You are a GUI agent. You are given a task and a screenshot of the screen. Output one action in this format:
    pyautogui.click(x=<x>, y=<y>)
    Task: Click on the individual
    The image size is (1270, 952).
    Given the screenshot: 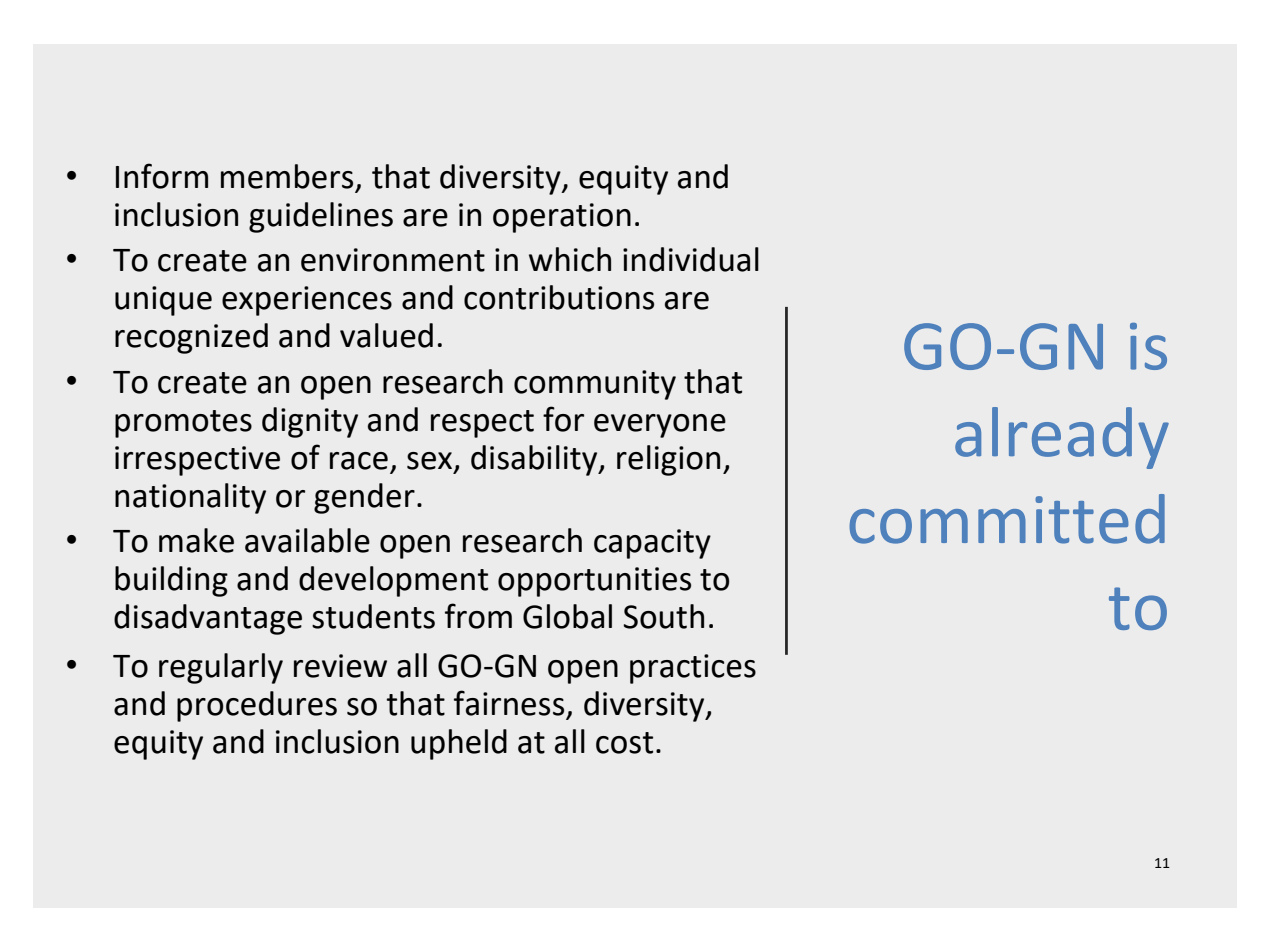 What is the action you would take?
    pyautogui.click(x=691, y=259)
